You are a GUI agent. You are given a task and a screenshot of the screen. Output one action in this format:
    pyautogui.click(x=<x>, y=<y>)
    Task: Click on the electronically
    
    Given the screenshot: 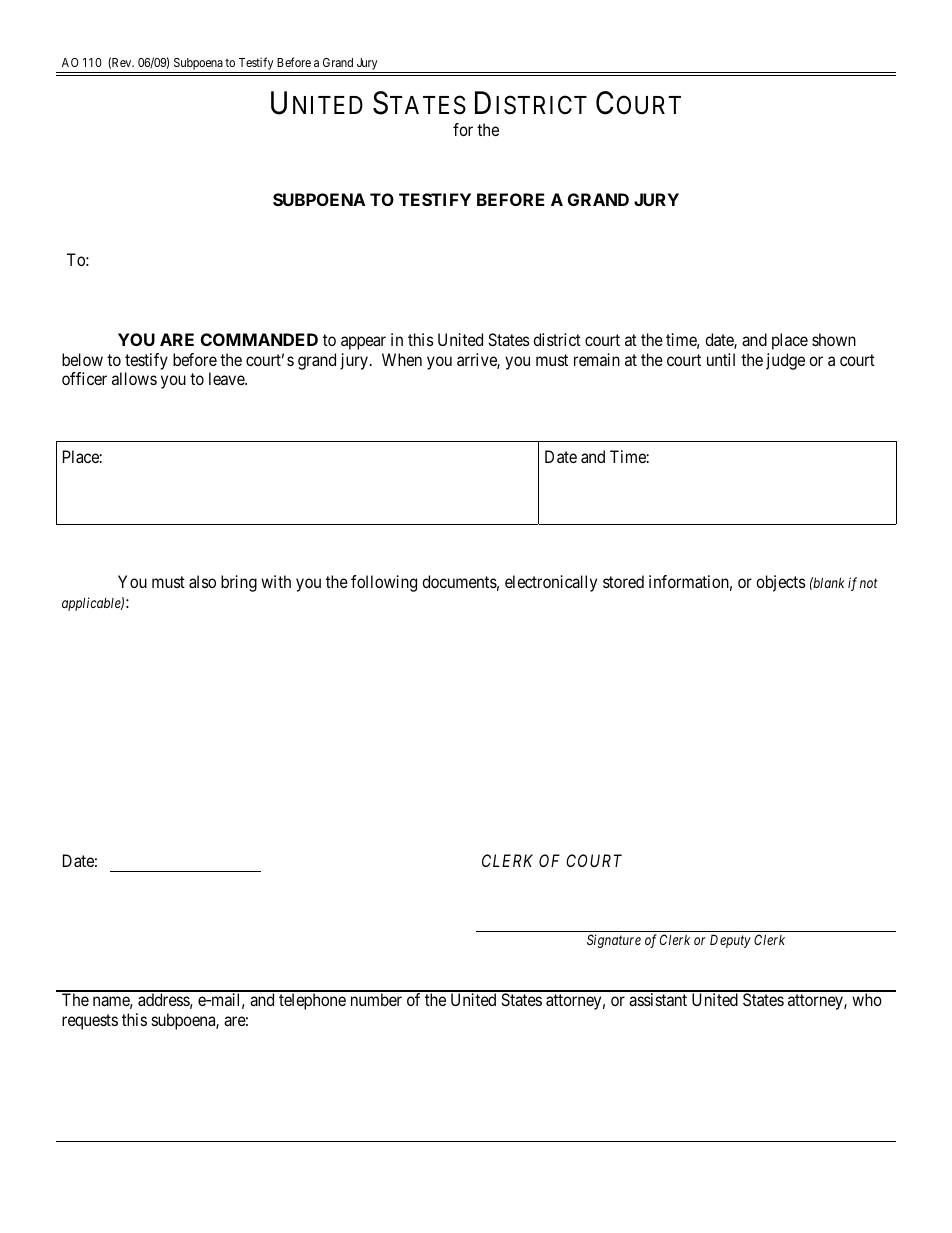 What is the action you would take?
    pyautogui.click(x=551, y=583)
